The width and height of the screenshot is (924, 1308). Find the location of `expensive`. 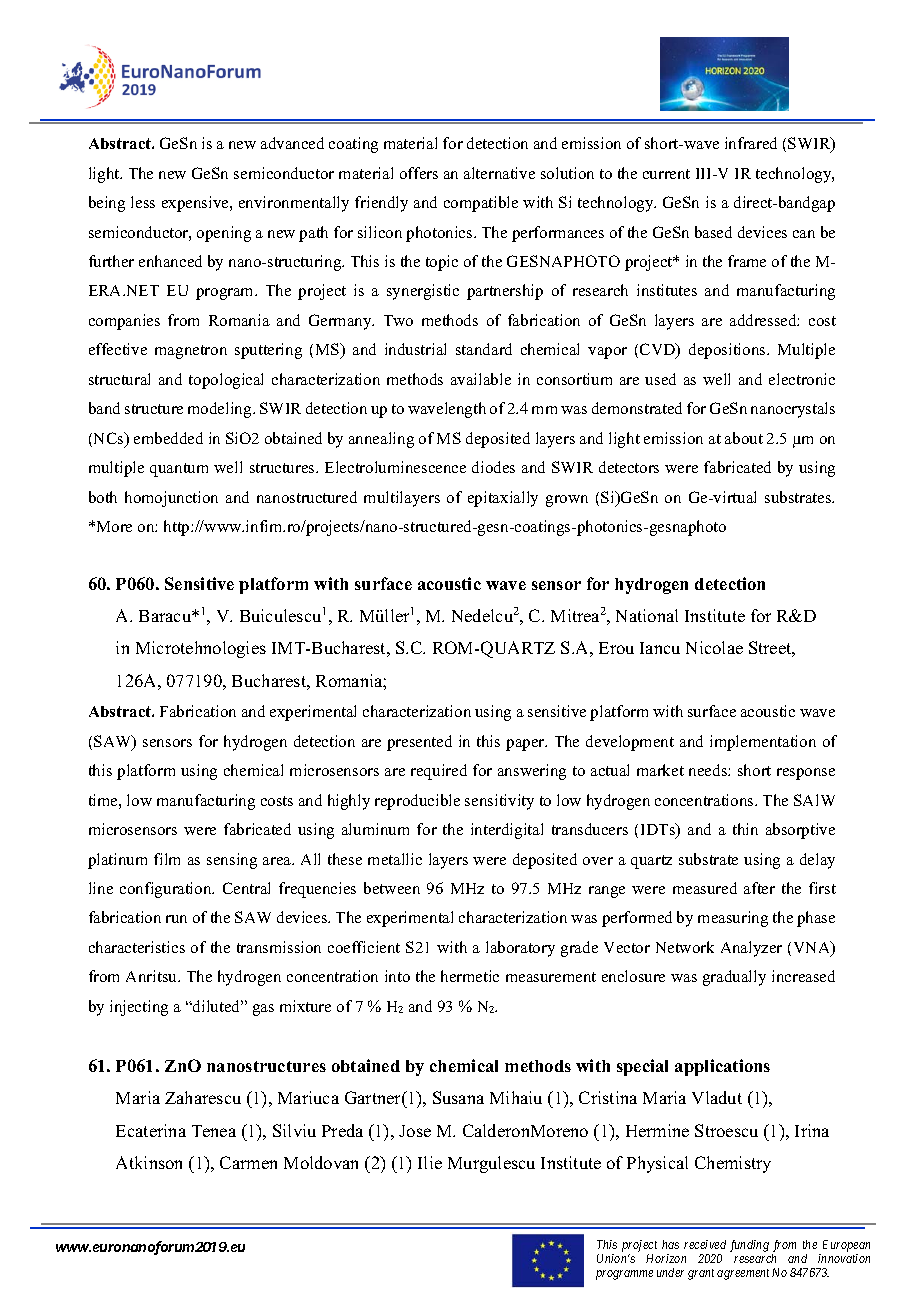

expensive is located at coordinates (196, 204).
